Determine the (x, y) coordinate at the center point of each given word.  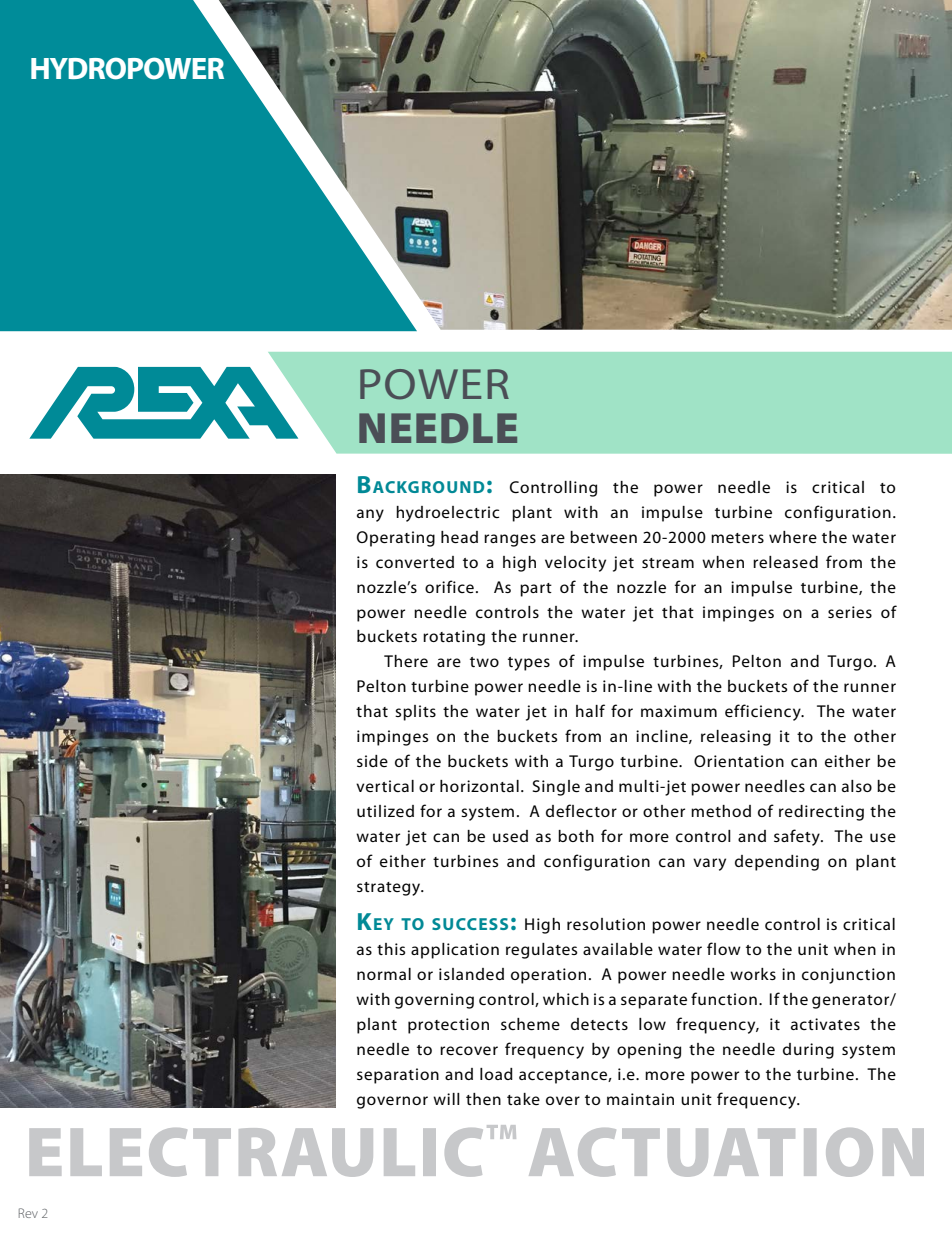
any (370, 515)
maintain (640, 1099)
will (446, 1099)
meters (737, 538)
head (459, 537)
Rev (28, 1213)
